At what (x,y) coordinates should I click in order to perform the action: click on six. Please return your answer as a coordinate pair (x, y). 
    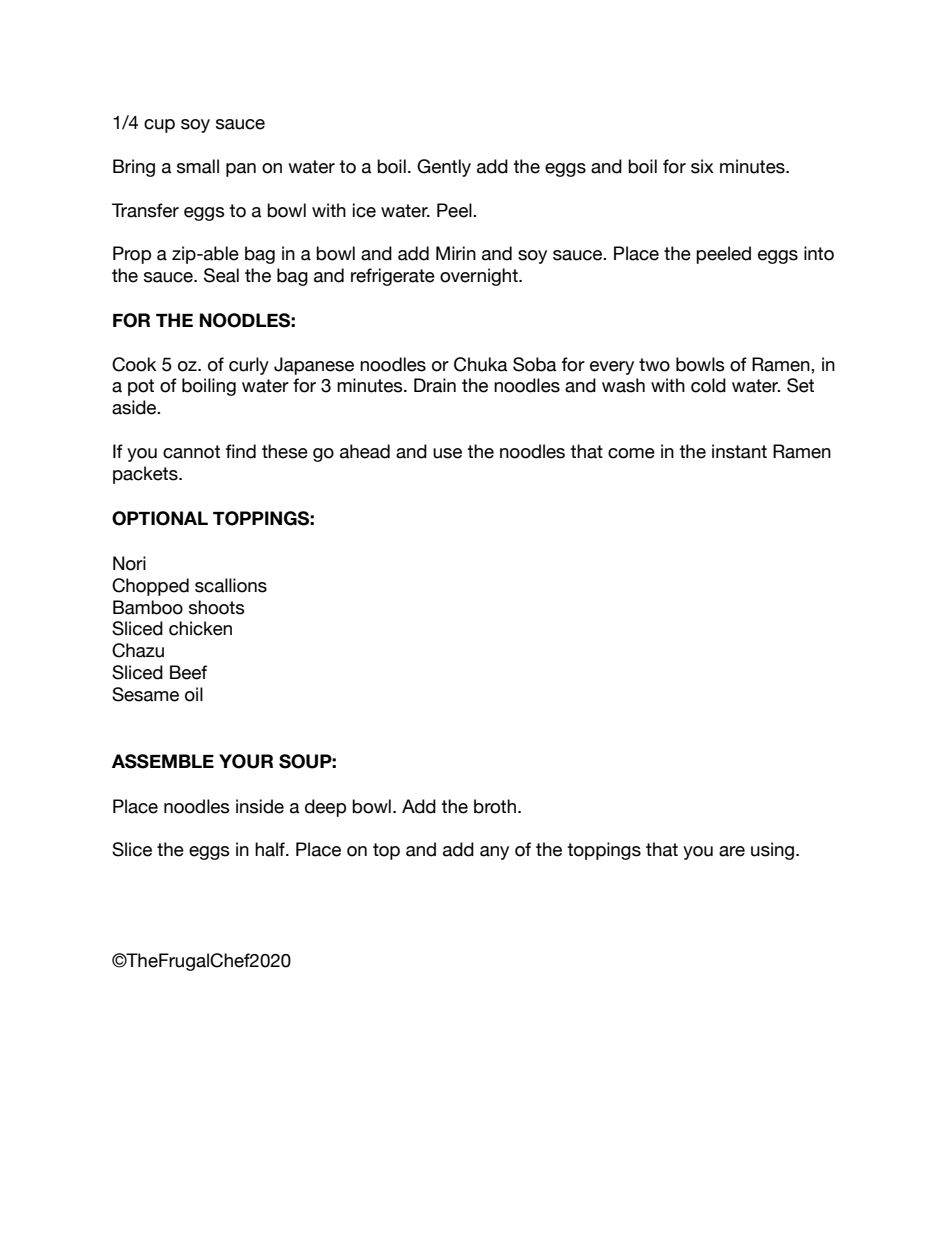
    Looking at the image, I should click on (702, 166).
